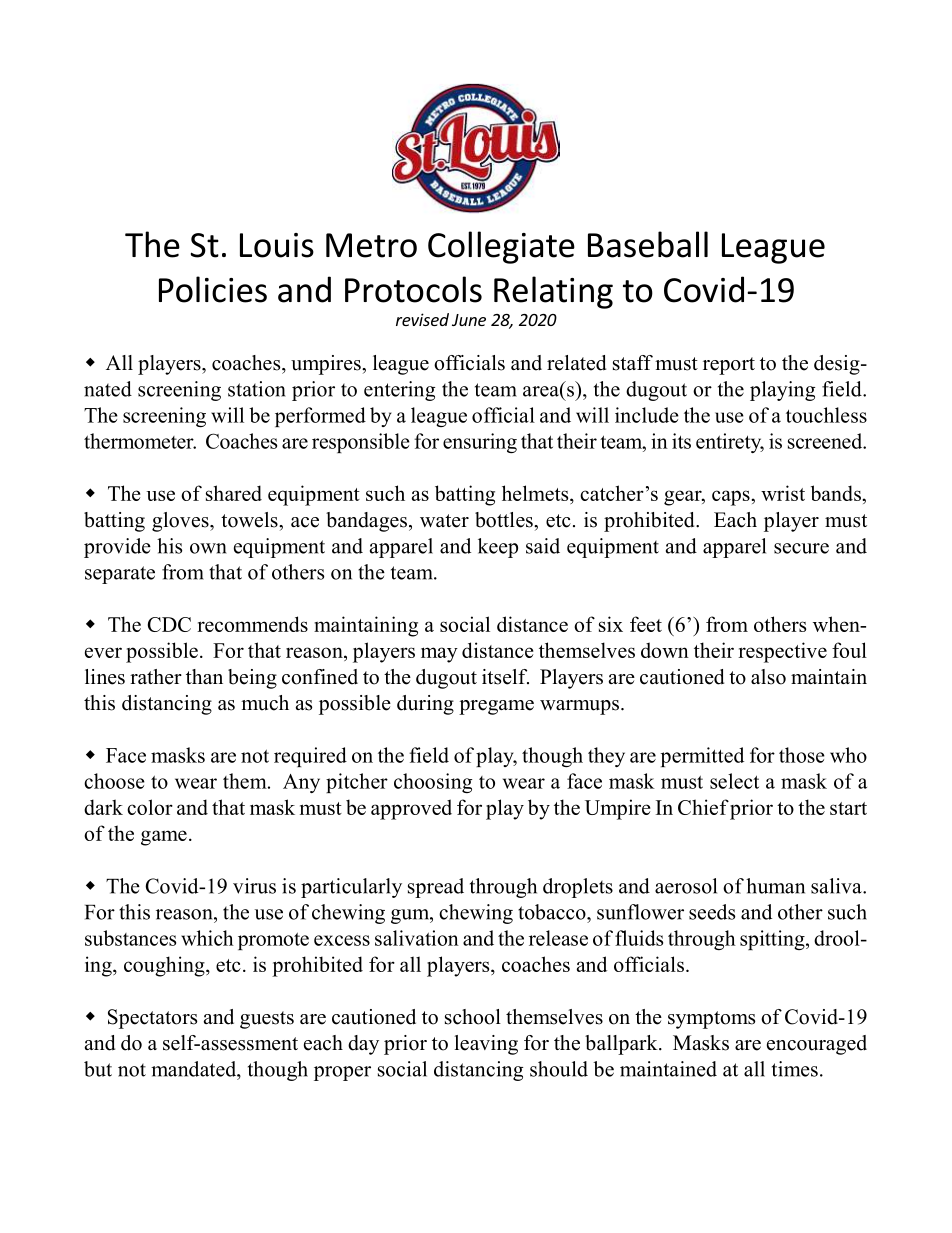 The width and height of the screenshot is (952, 1233). I want to click on select, so click(734, 781).
